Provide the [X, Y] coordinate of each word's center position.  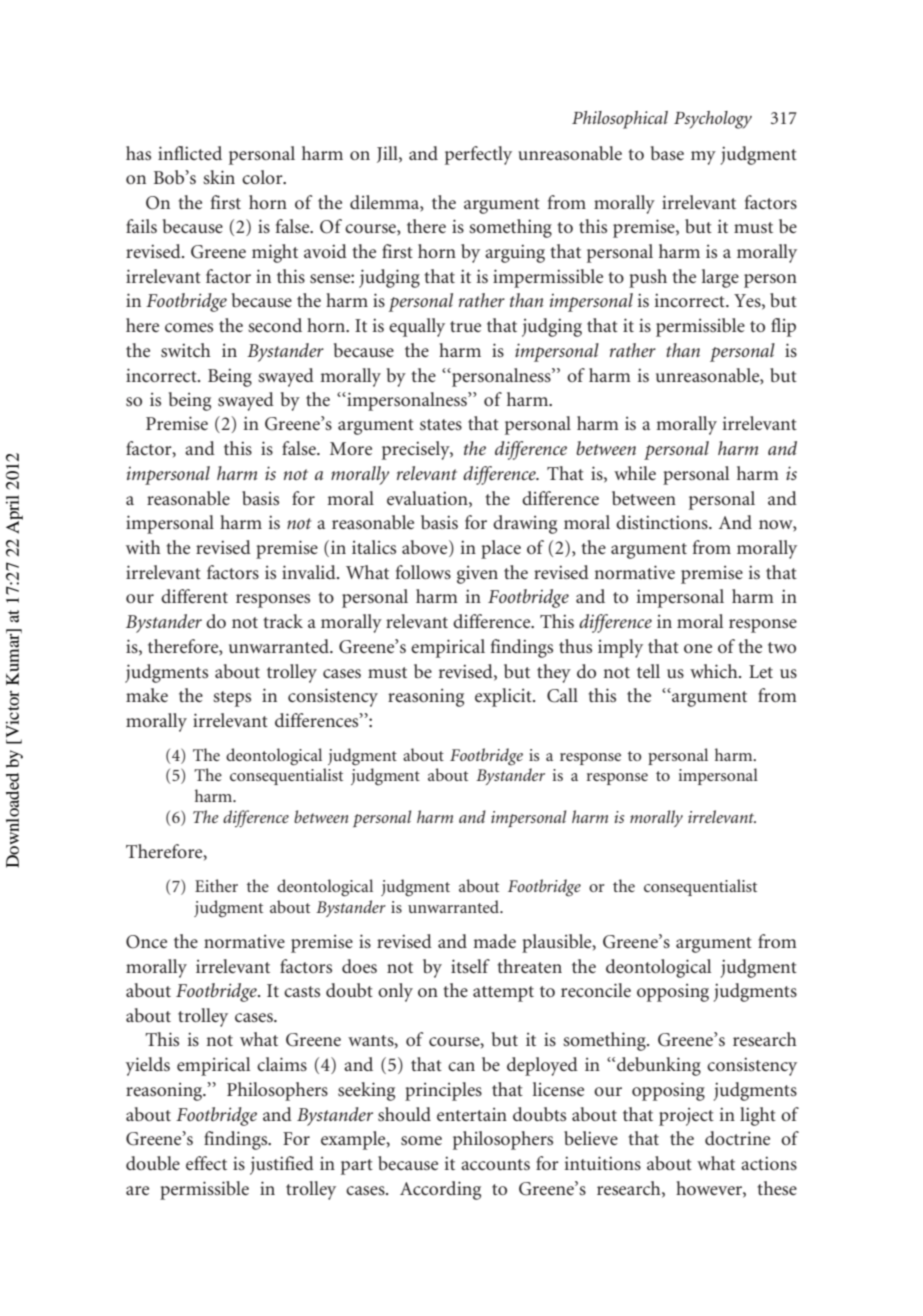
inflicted [190, 153]
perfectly [478, 155]
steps [232, 699]
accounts [495, 1164]
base [667, 153]
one [698, 648]
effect [206, 1163]
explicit [504, 697]
